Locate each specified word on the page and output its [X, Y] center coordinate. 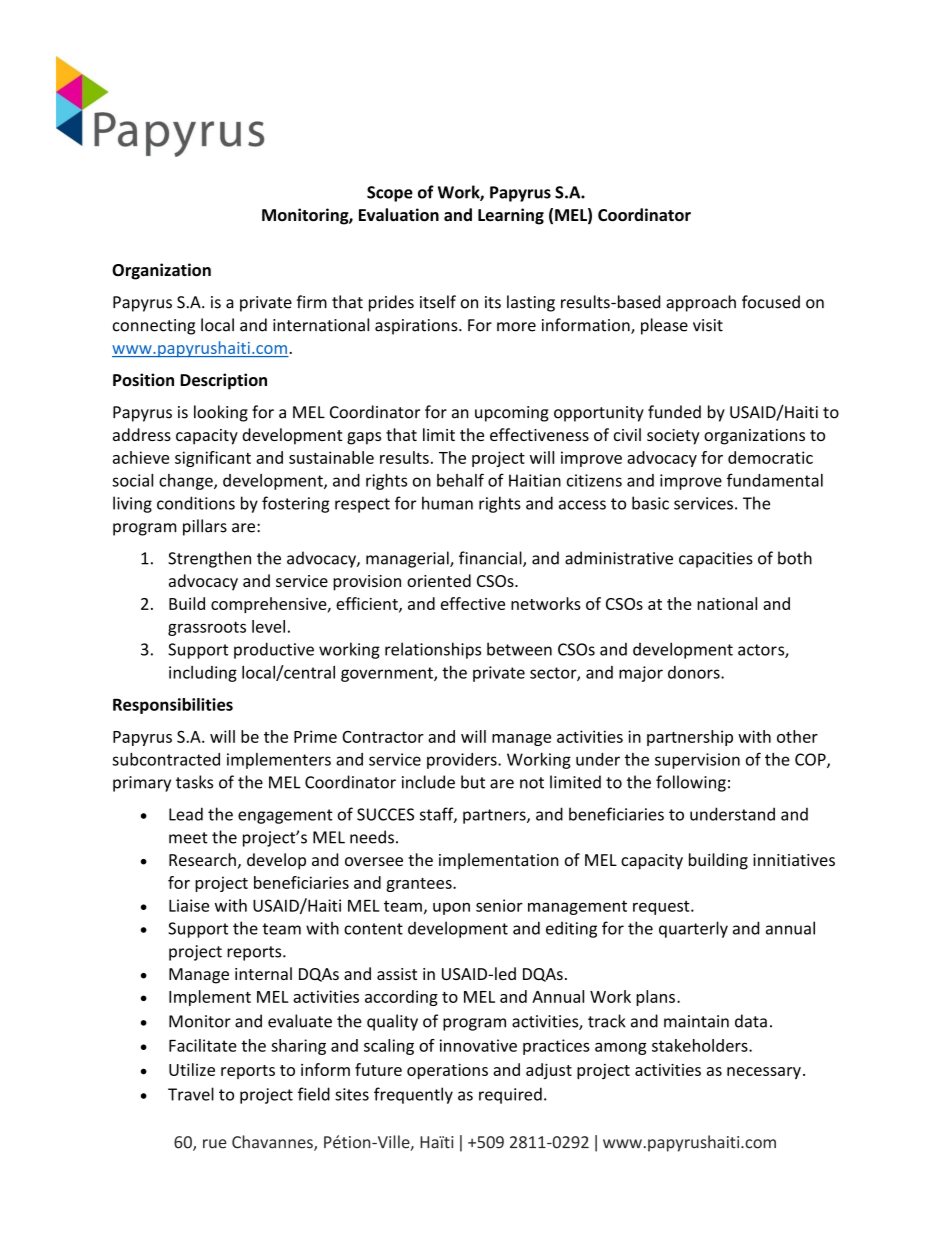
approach [701, 303]
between [519, 649]
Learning [511, 216]
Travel [191, 1094]
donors [695, 672]
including [203, 674]
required [510, 1095]
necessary [764, 1073]
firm [312, 301]
